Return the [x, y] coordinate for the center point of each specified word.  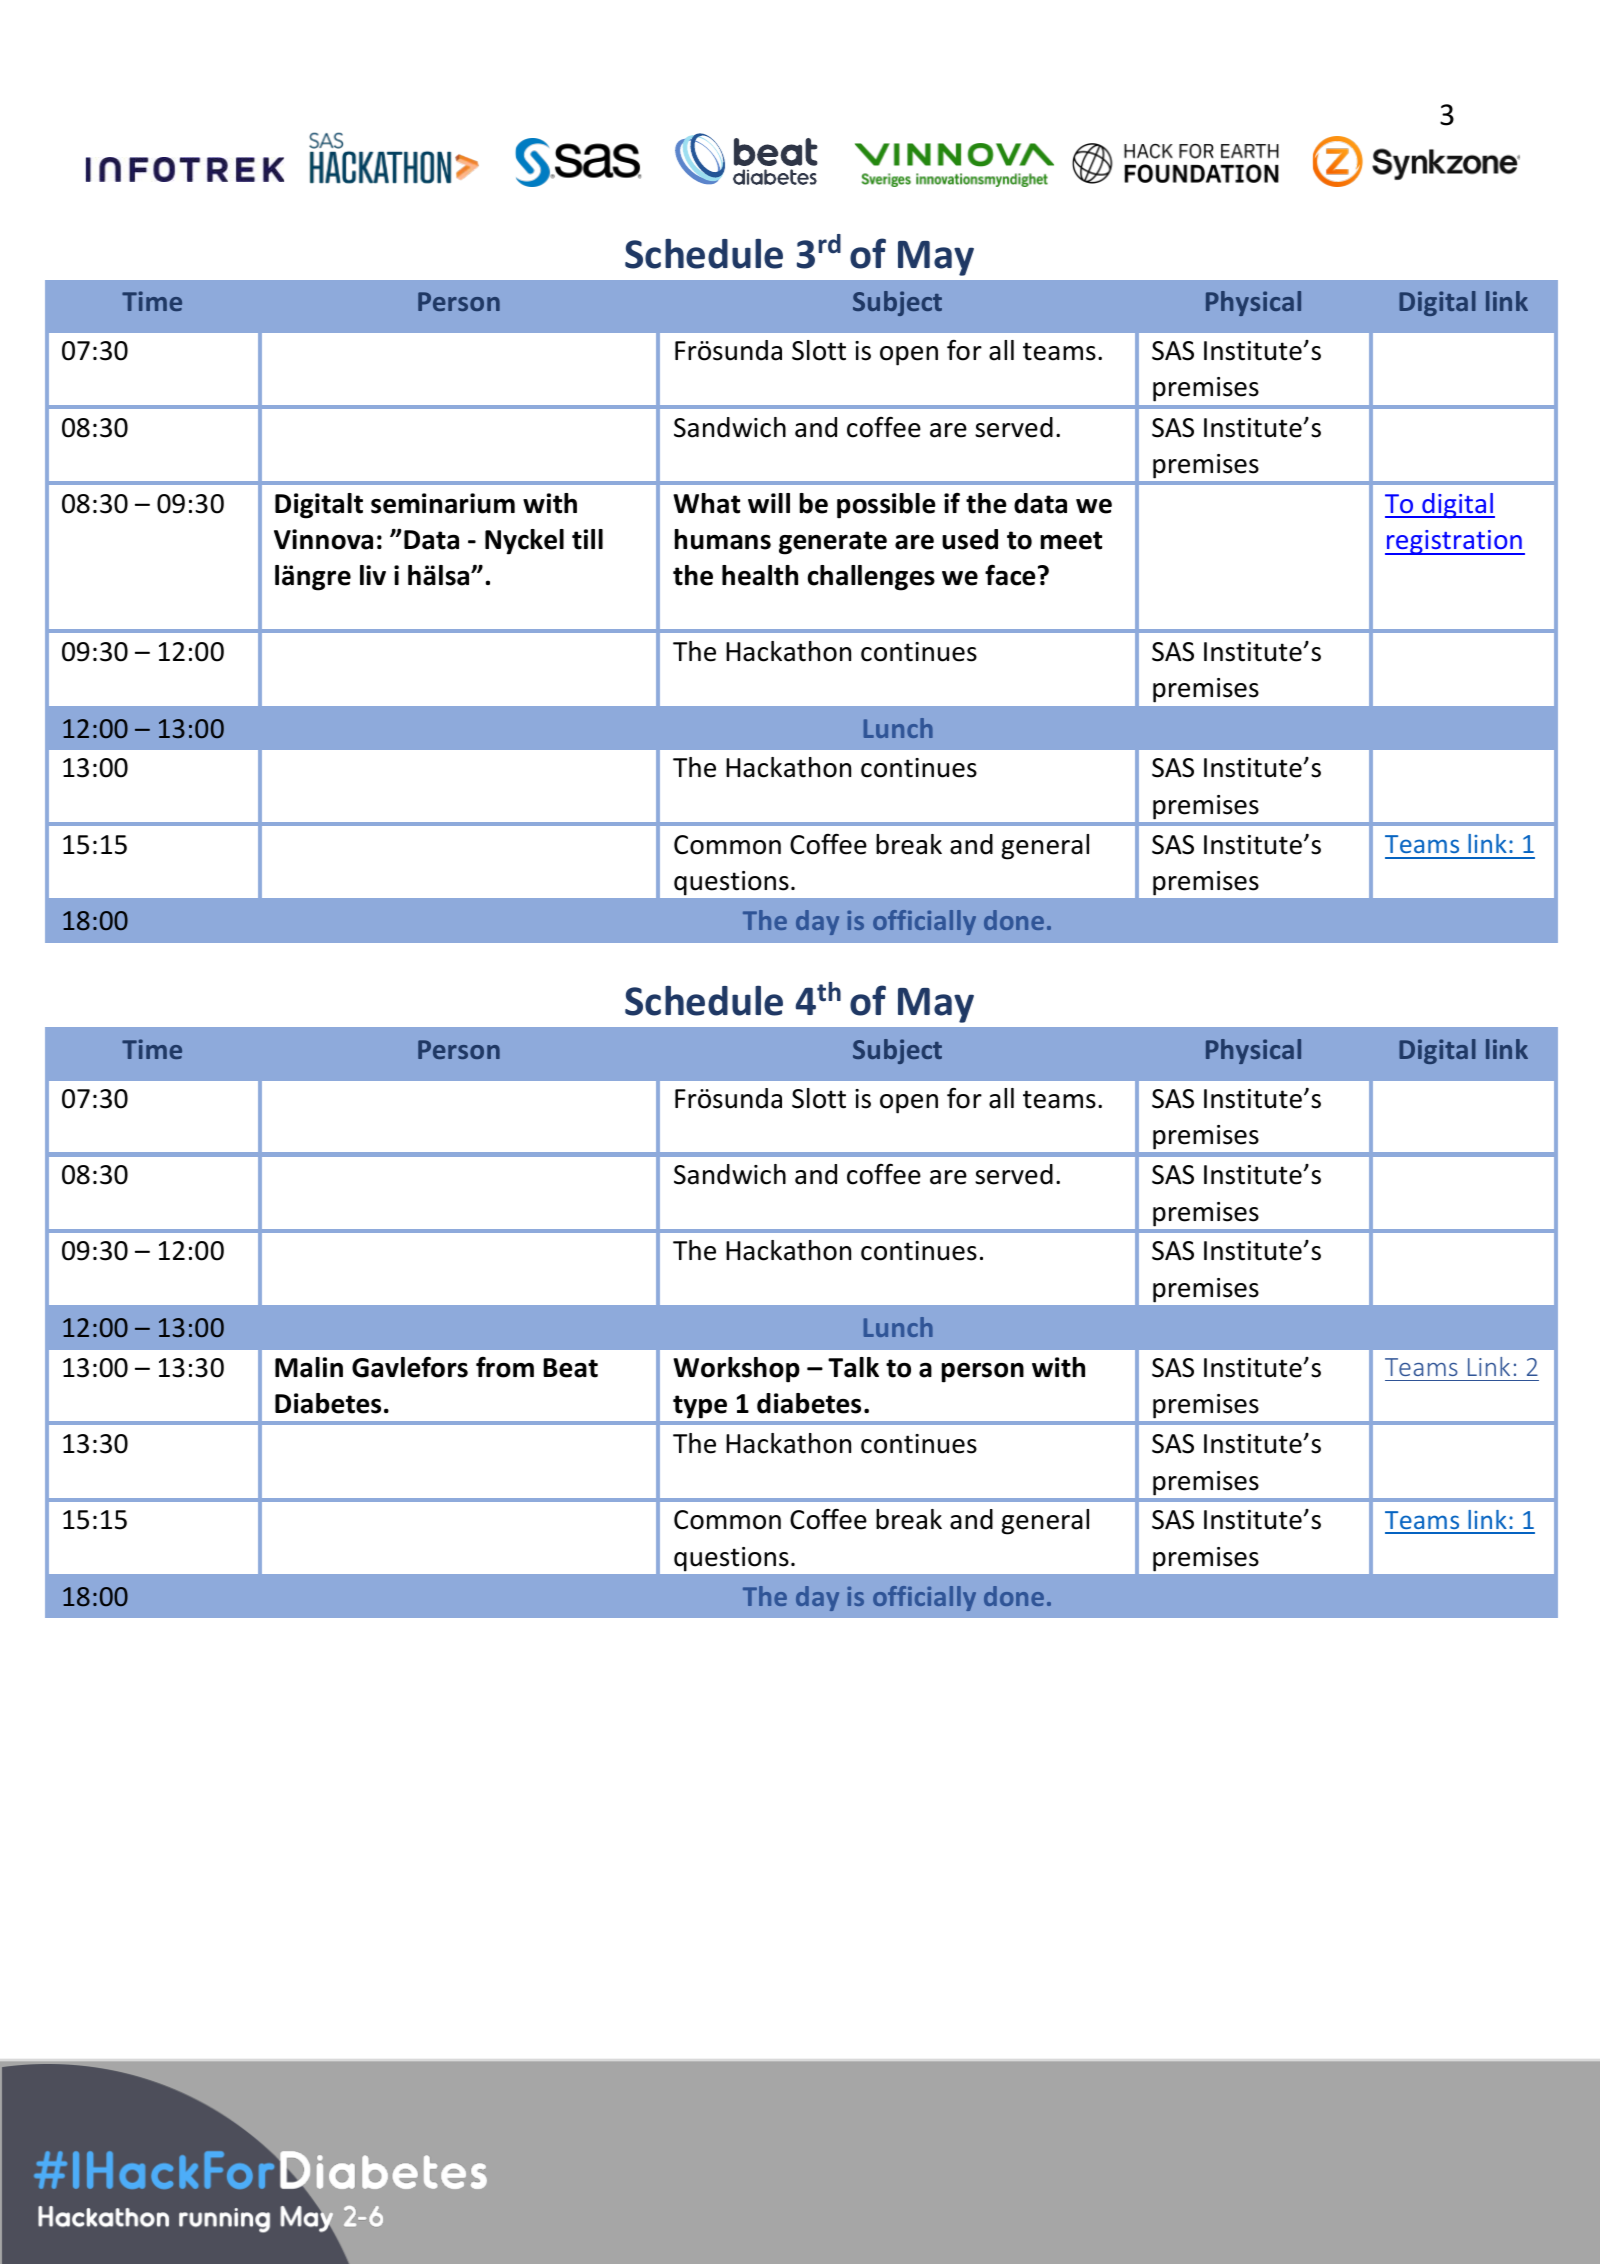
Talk [853, 1367]
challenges [871, 578]
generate [833, 543]
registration [1454, 542]
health [760, 575]
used [970, 539]
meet [1071, 540]
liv [373, 575]
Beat [570, 1368]
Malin [309, 1367]
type [700, 1407]
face [1010, 575]
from [505, 1367]
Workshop [736, 1370]
